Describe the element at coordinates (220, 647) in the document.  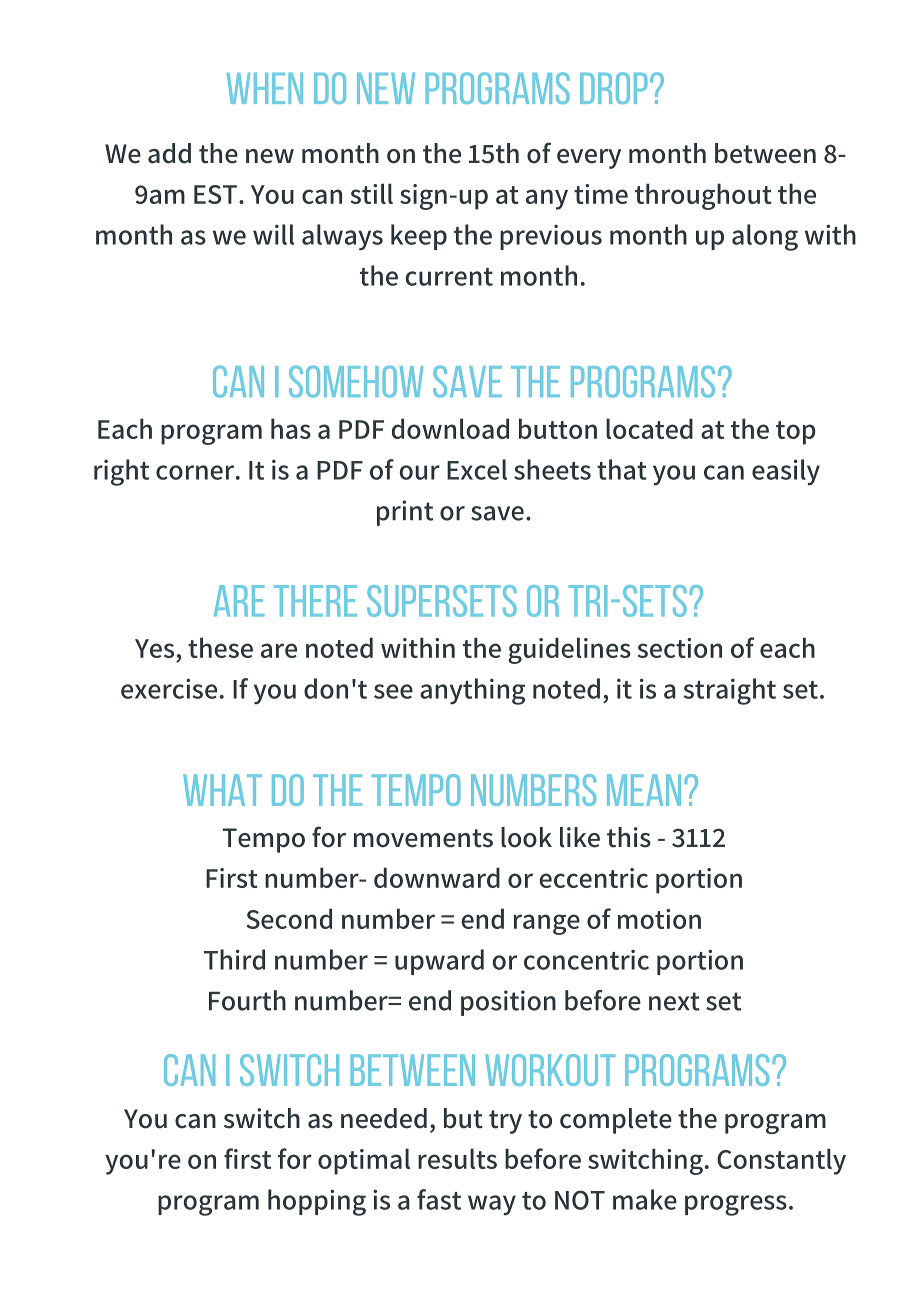
I see `these` at that location.
